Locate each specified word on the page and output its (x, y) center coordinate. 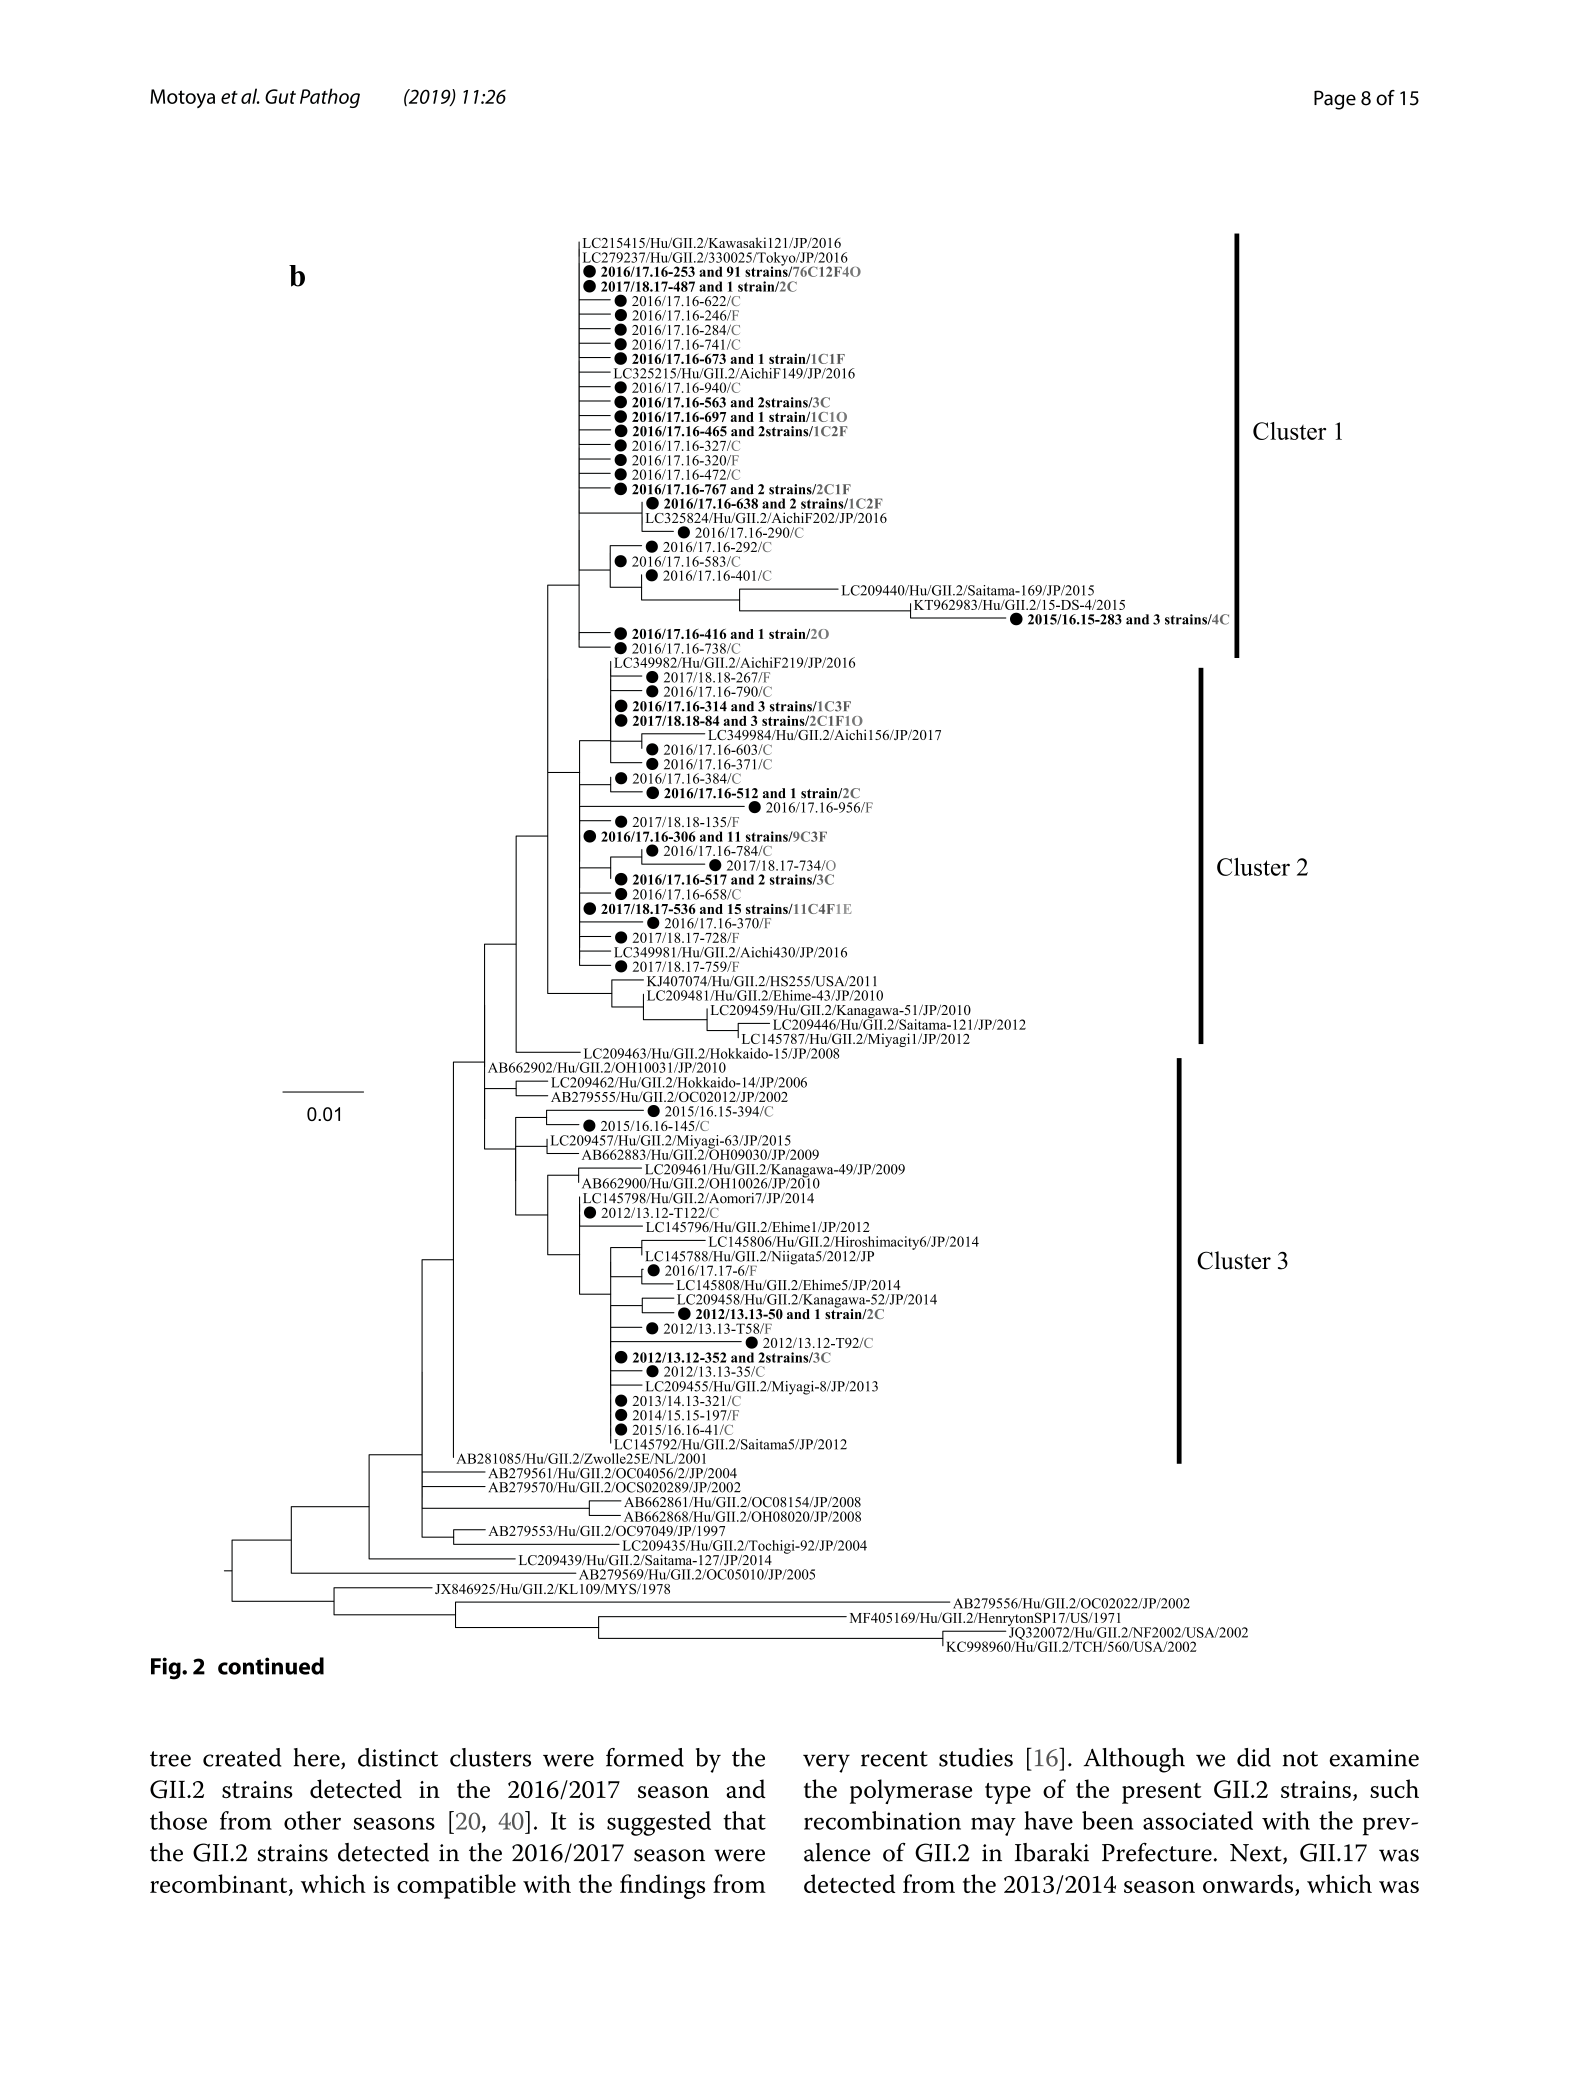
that (744, 1820)
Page (1335, 100)
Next (1257, 1854)
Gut (280, 96)
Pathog (330, 98)
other (312, 1820)
